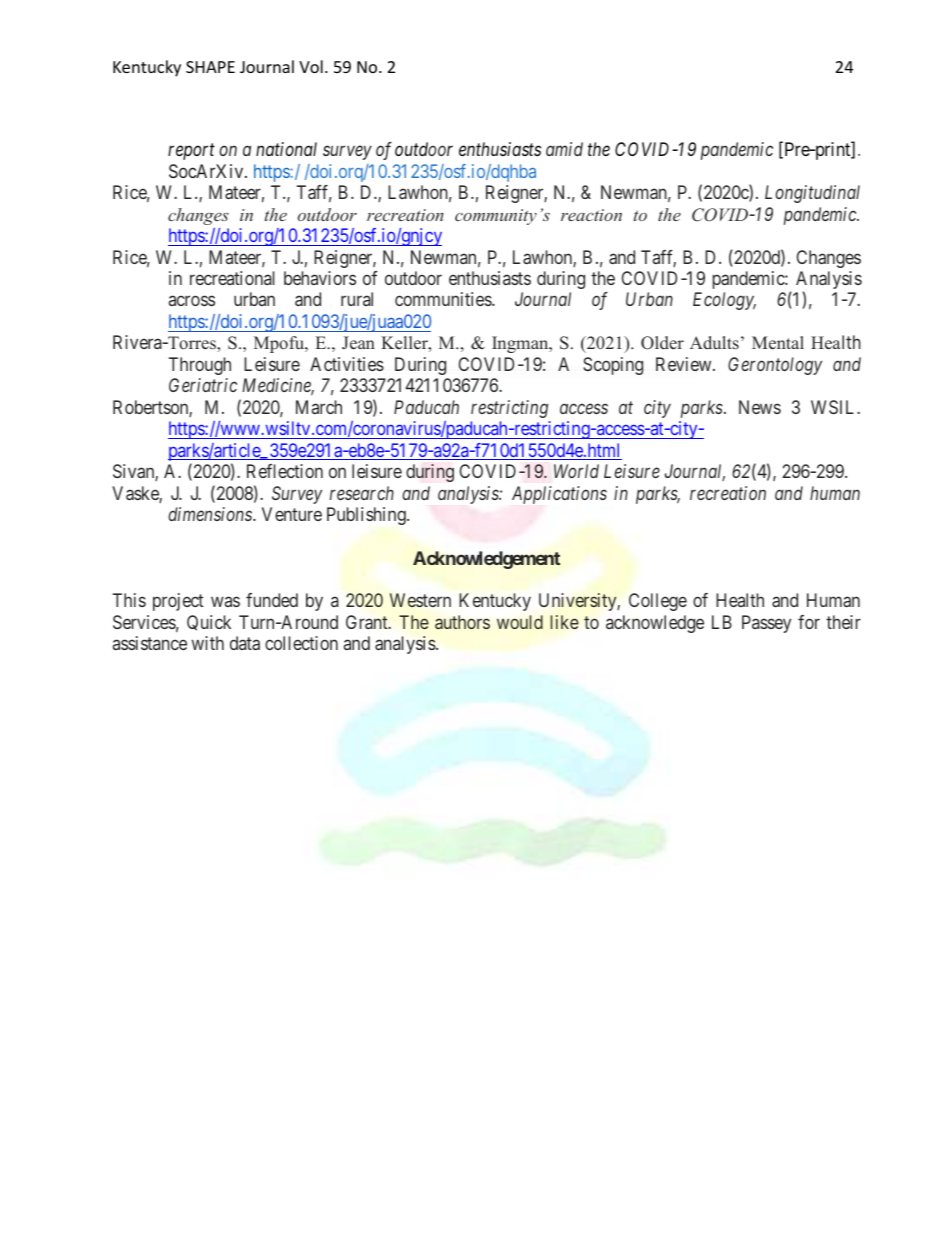  I want to click on Gerontology, so click(775, 366).
